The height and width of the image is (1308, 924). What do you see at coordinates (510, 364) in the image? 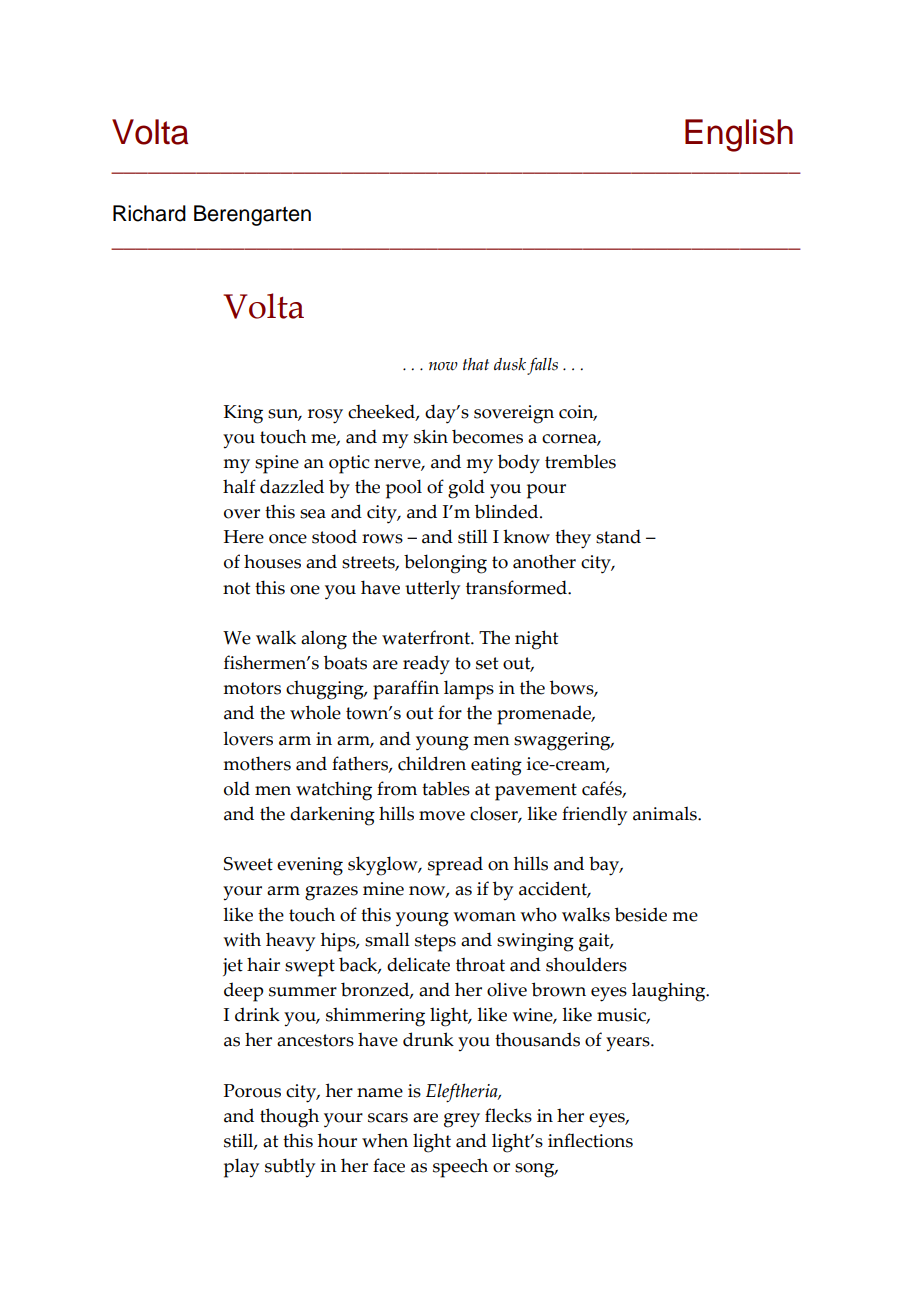
I see `dusk` at bounding box center [510, 364].
